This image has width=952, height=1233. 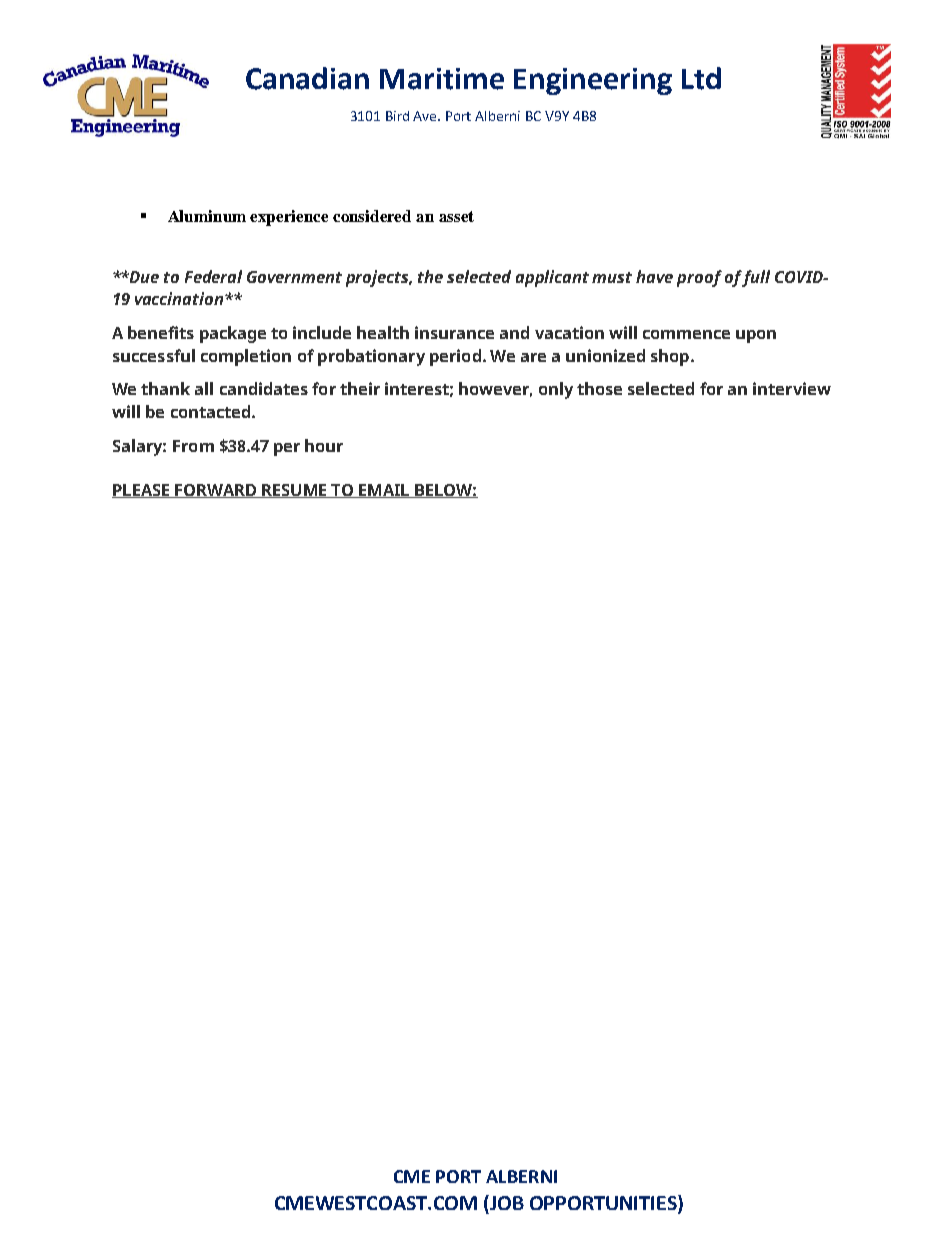 I want to click on JOB, so click(x=506, y=1202).
